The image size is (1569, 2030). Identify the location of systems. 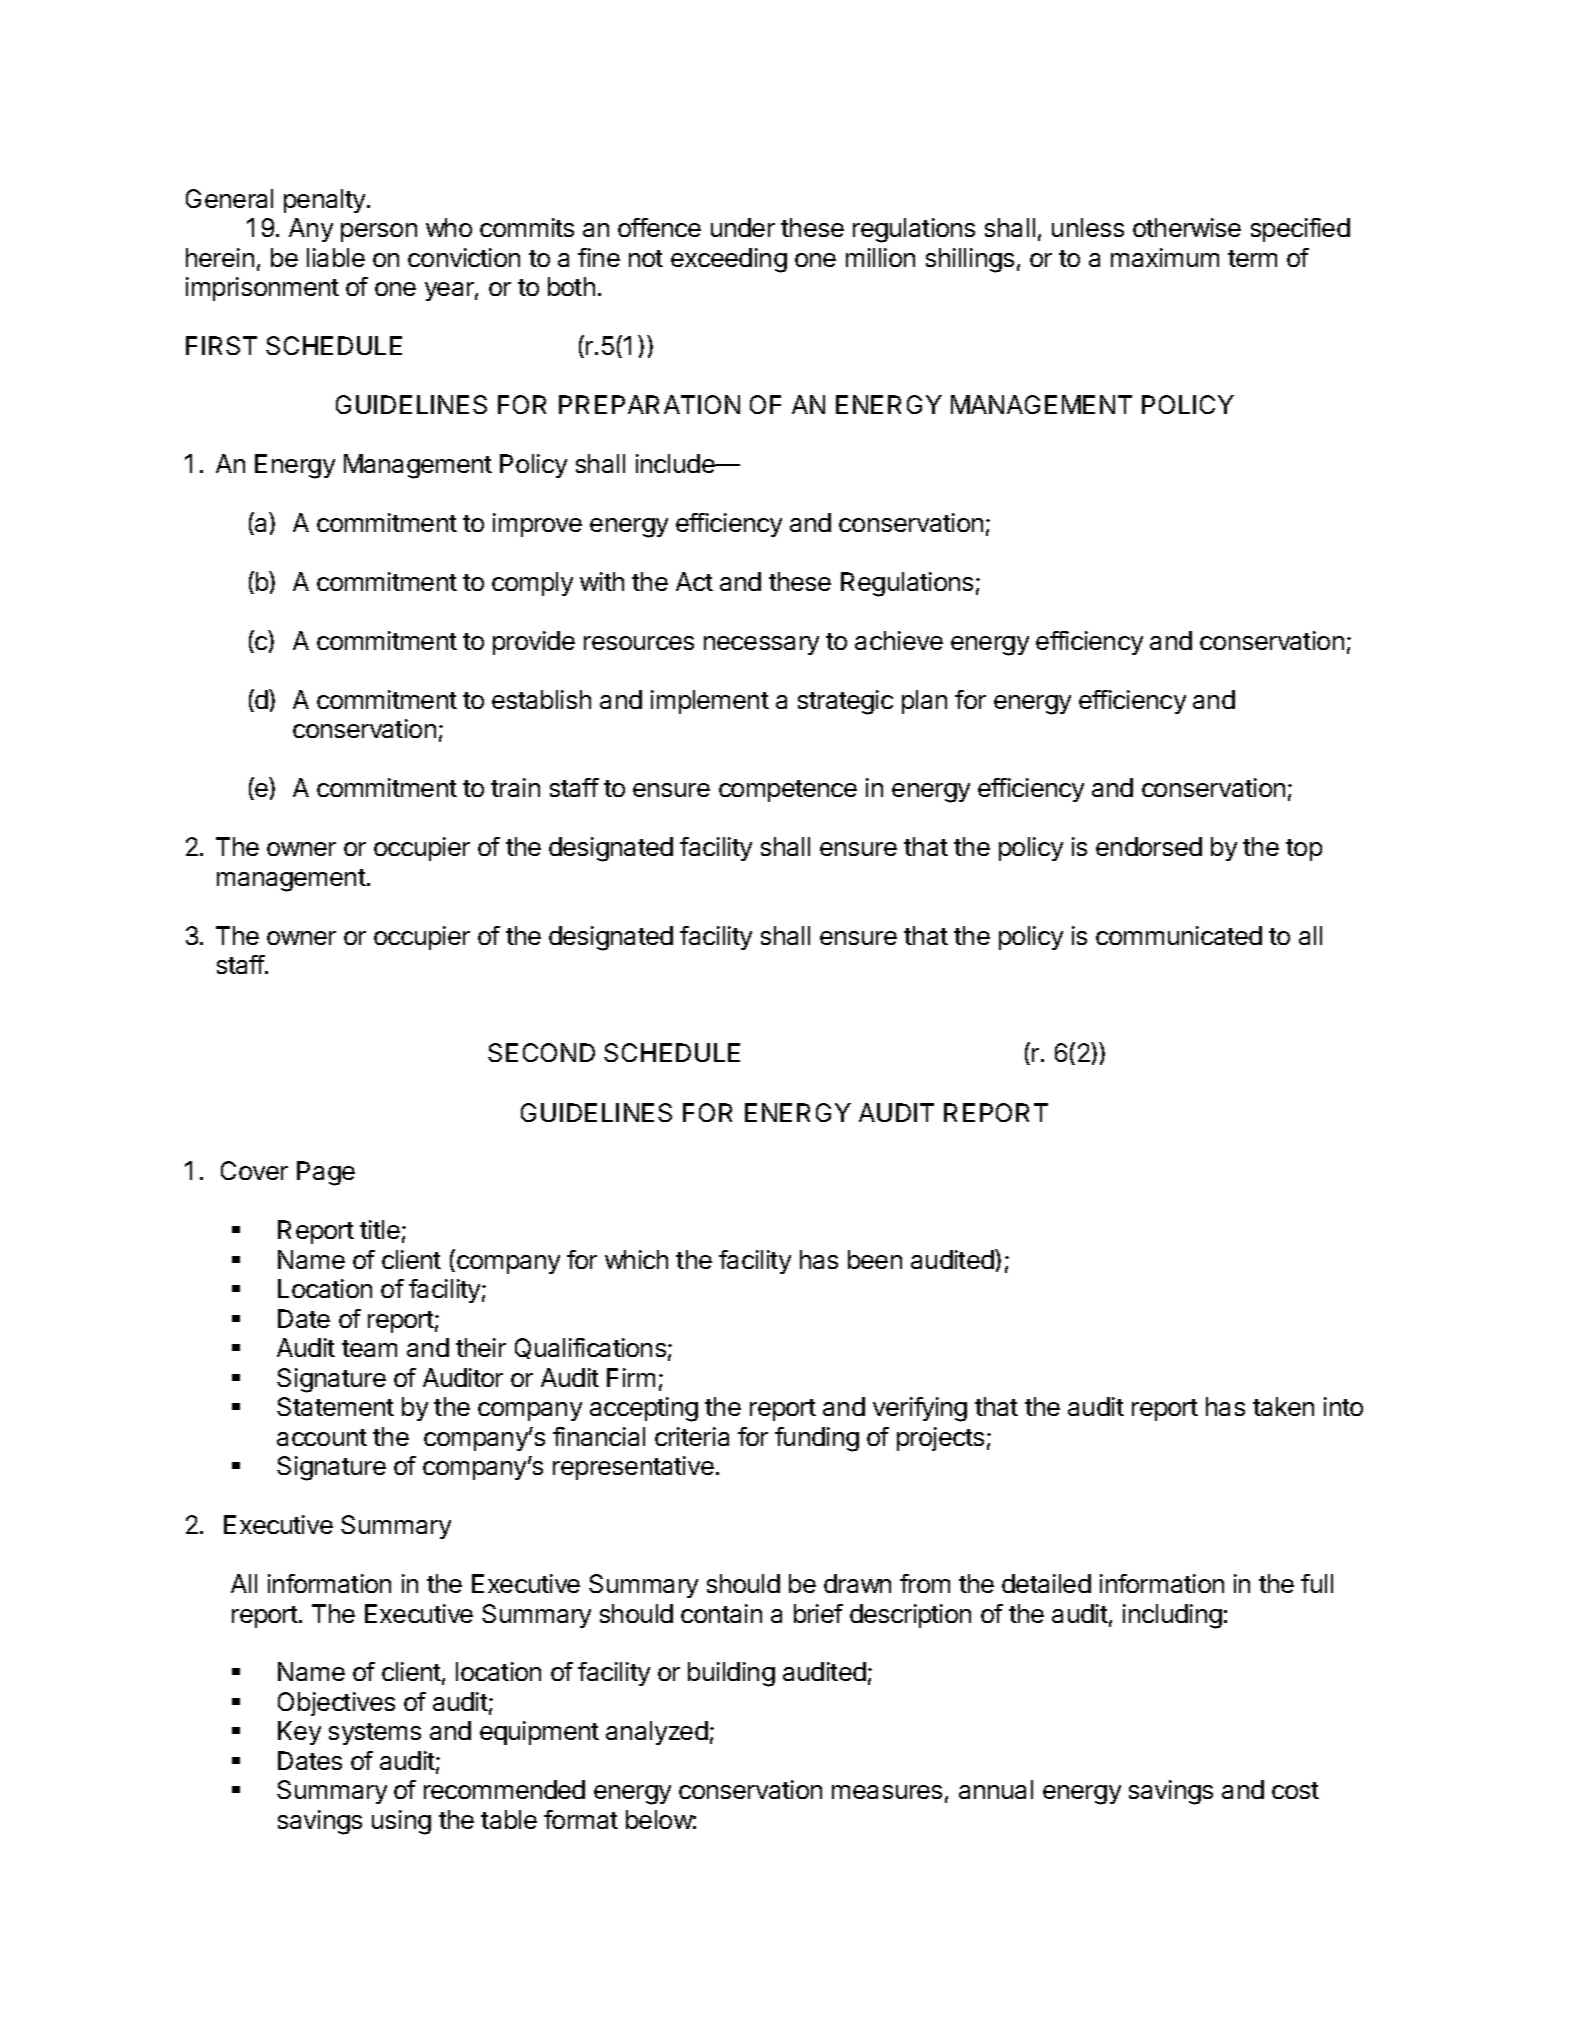
(375, 1734).
